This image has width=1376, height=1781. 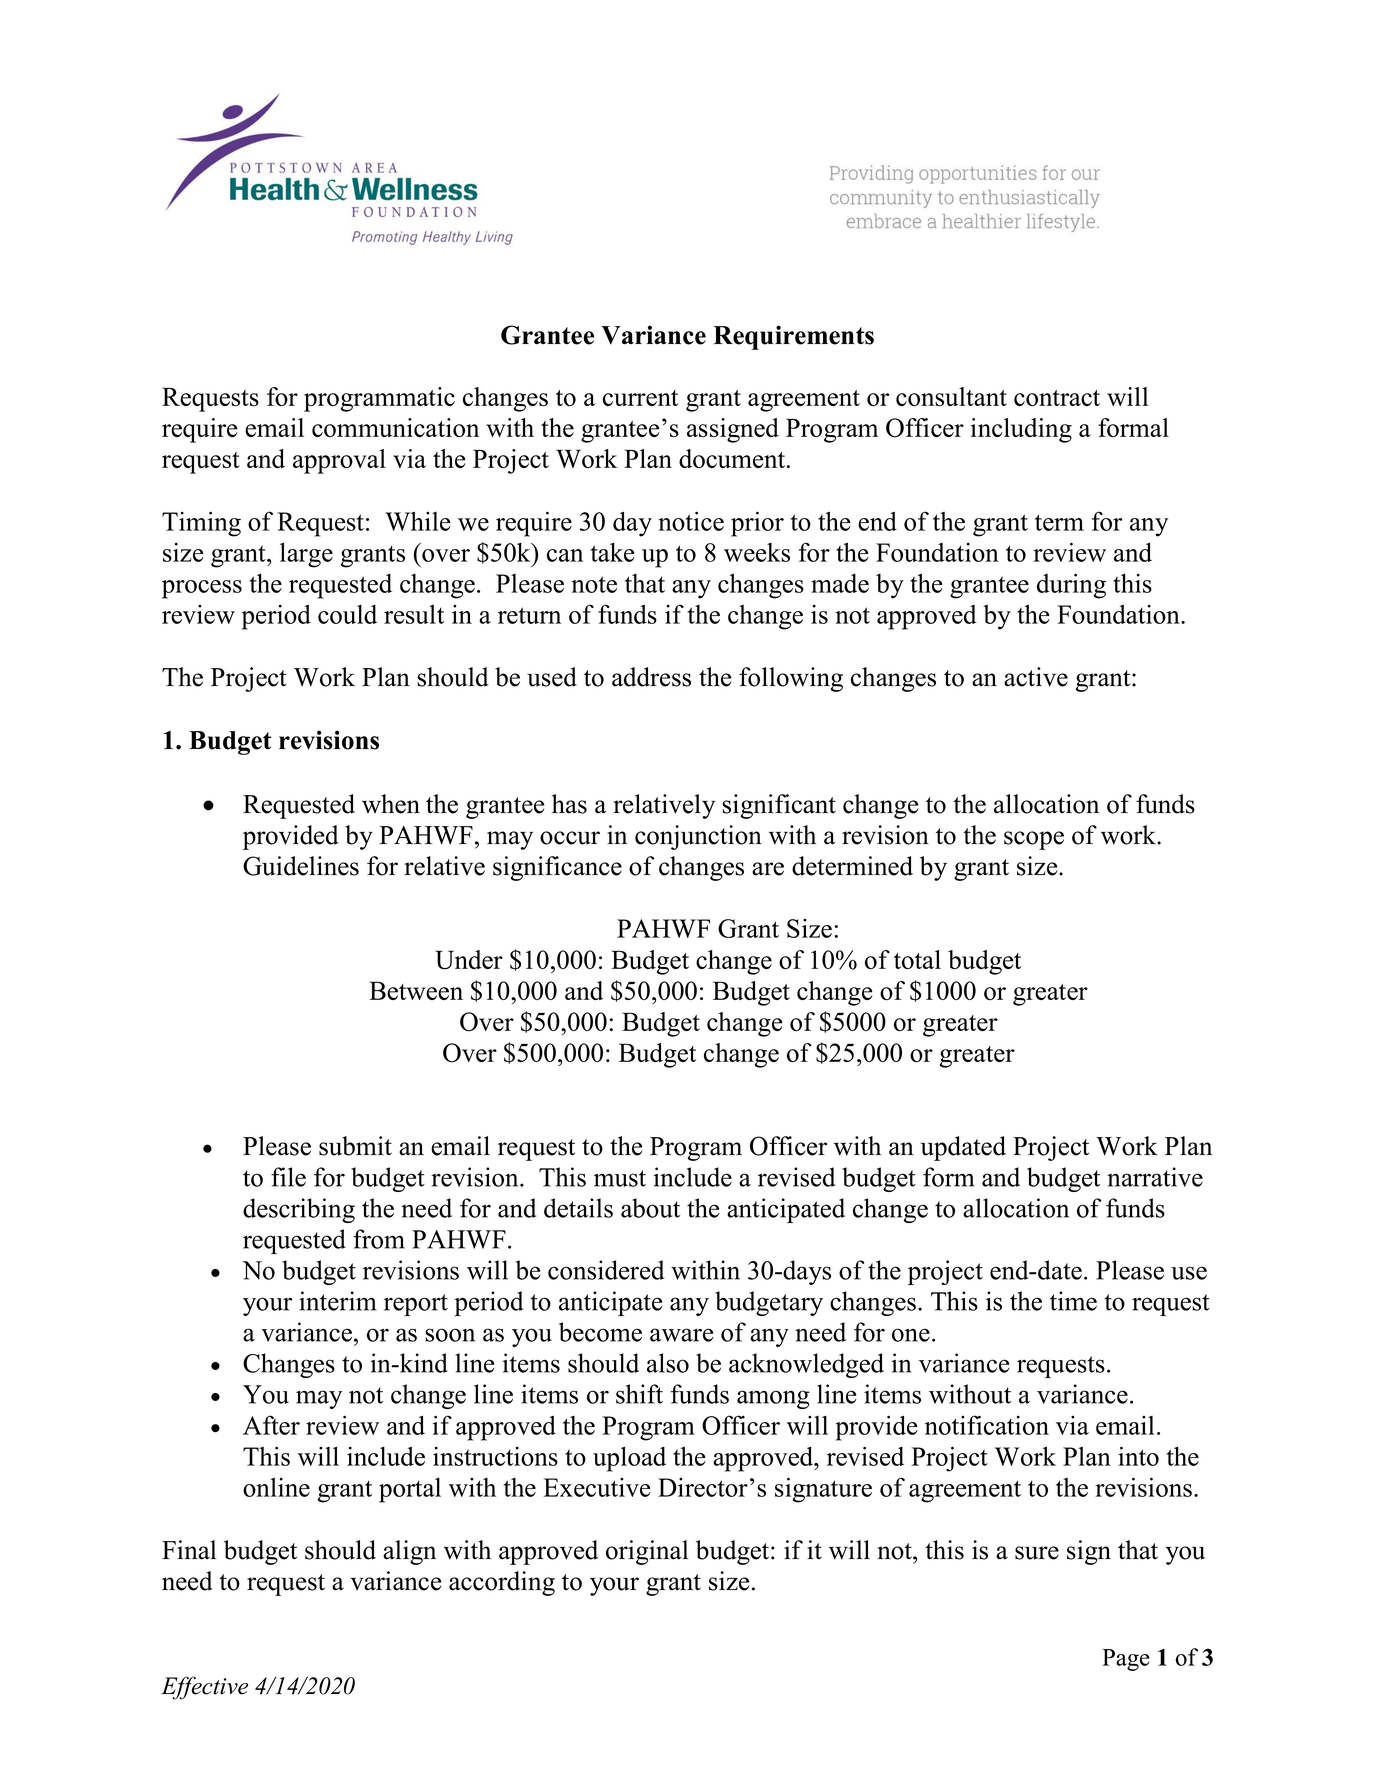 What do you see at coordinates (917, 959) in the image?
I see `total` at bounding box center [917, 959].
